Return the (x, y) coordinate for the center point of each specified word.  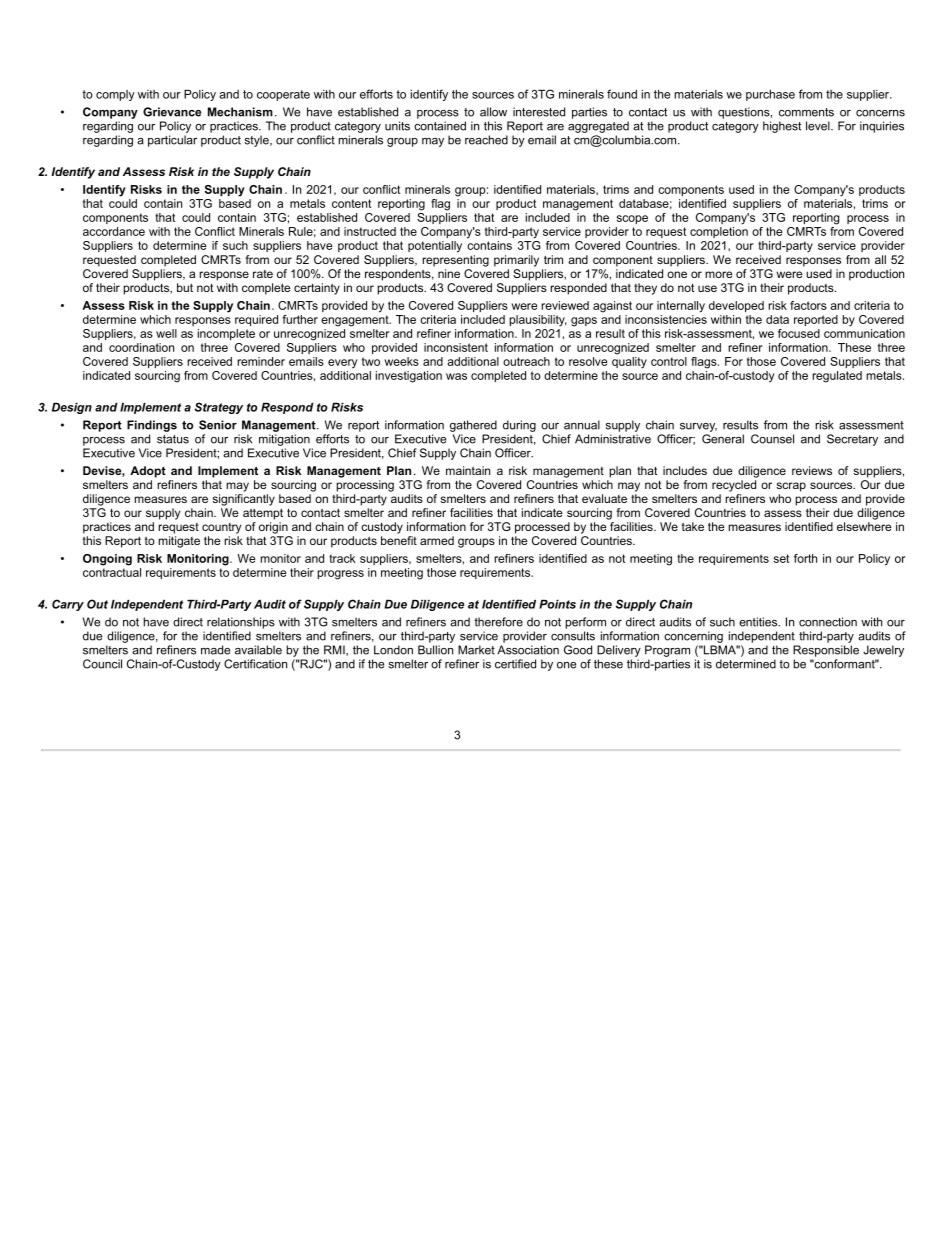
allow (493, 112)
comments (806, 112)
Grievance (172, 112)
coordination (141, 347)
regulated (837, 377)
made (215, 650)
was (456, 376)
